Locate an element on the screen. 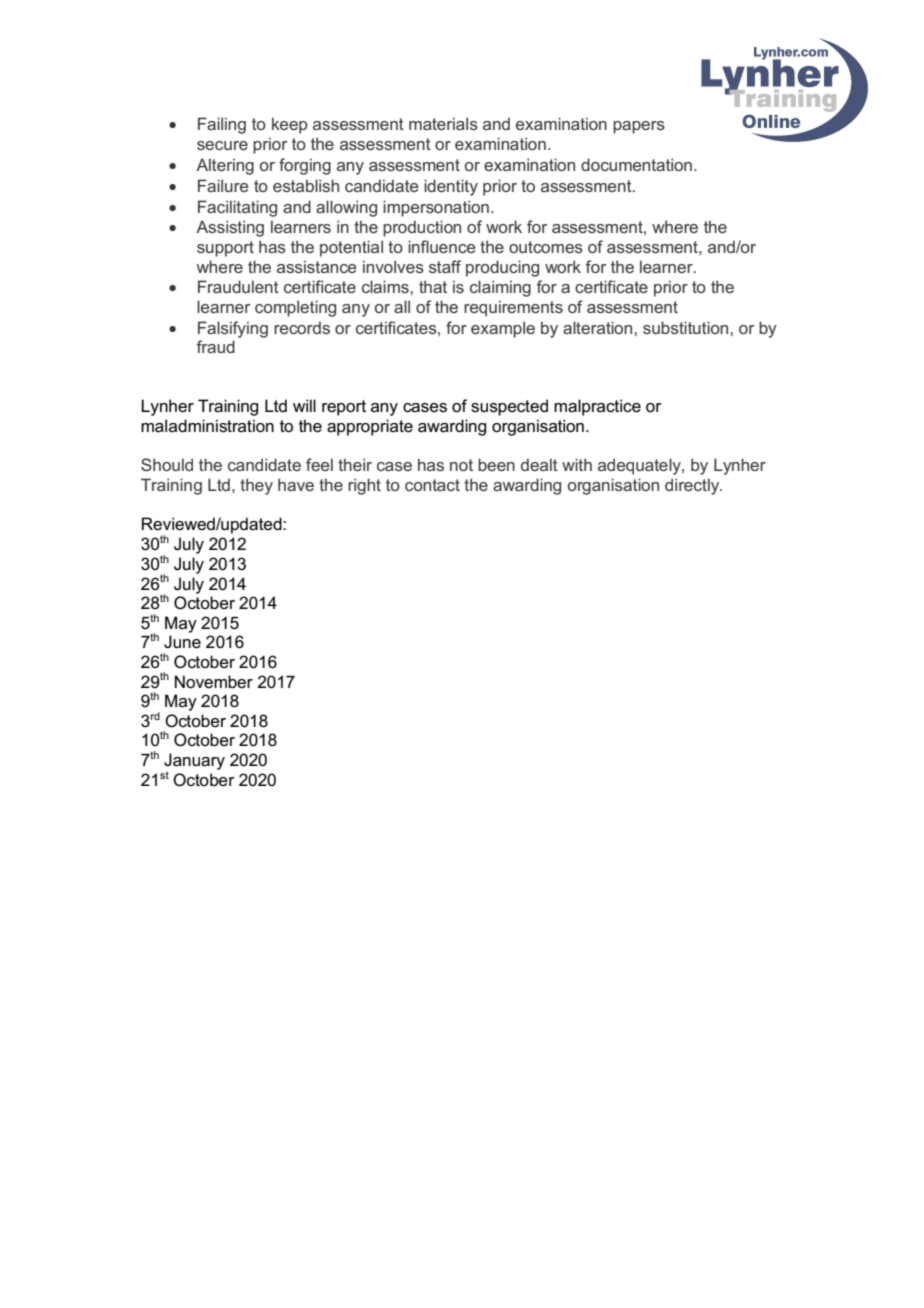  not is located at coordinates (461, 465).
